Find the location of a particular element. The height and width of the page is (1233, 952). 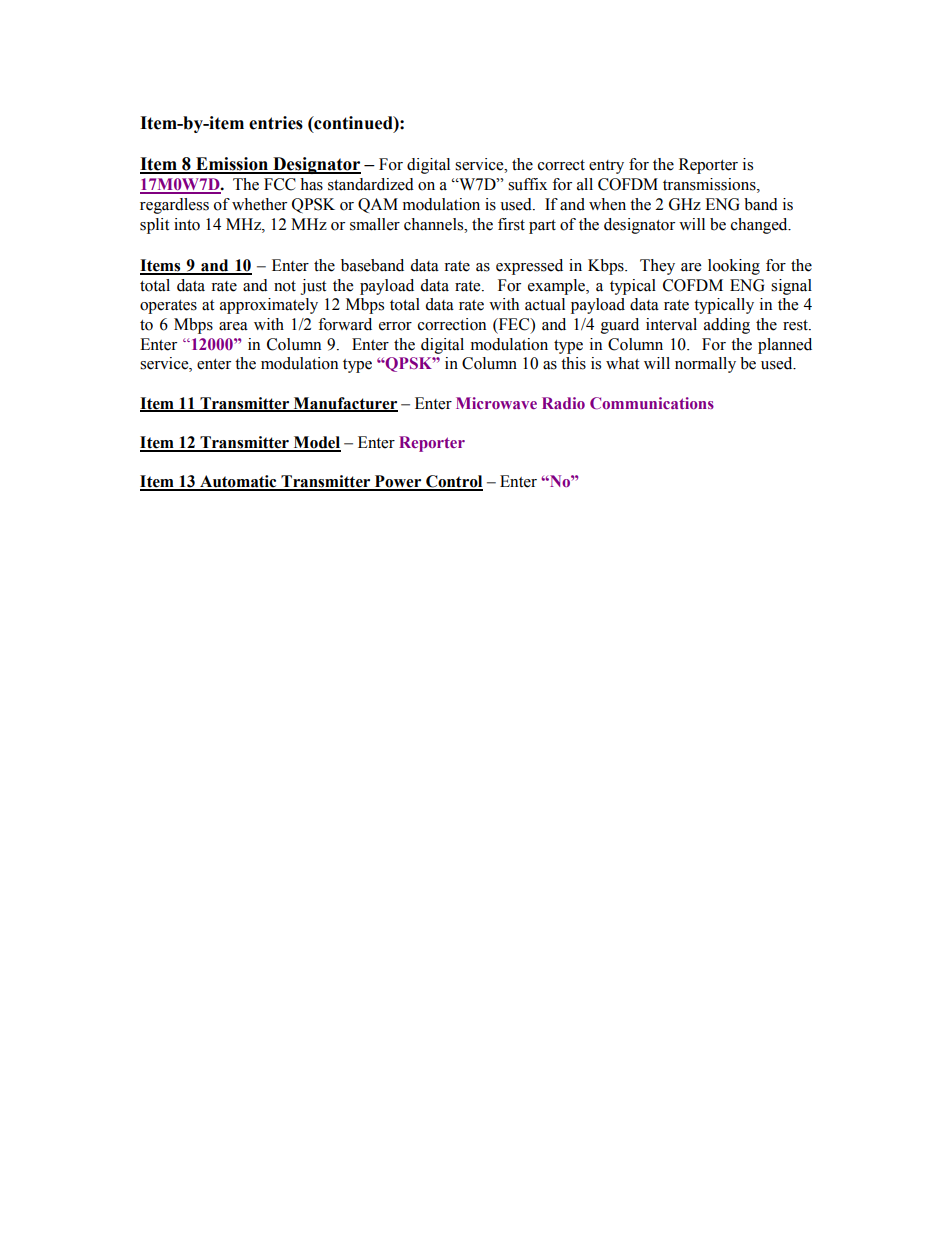

Automatic is located at coordinates (238, 482).
